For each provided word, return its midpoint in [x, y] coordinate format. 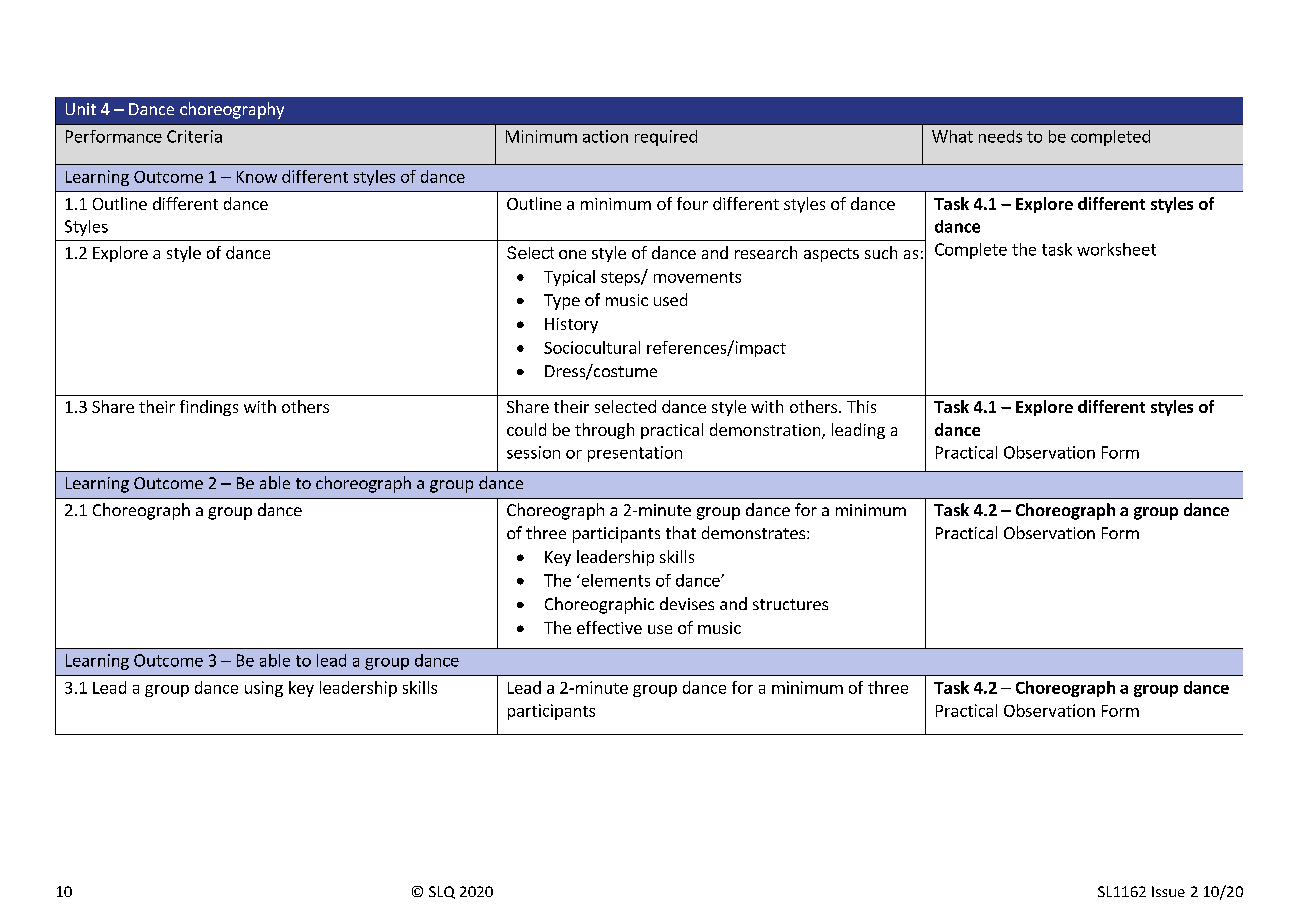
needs [1000, 136]
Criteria [194, 136]
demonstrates [755, 532]
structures [790, 604]
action [605, 136]
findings [209, 408]
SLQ [442, 892]
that [681, 532]
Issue [1168, 891]
